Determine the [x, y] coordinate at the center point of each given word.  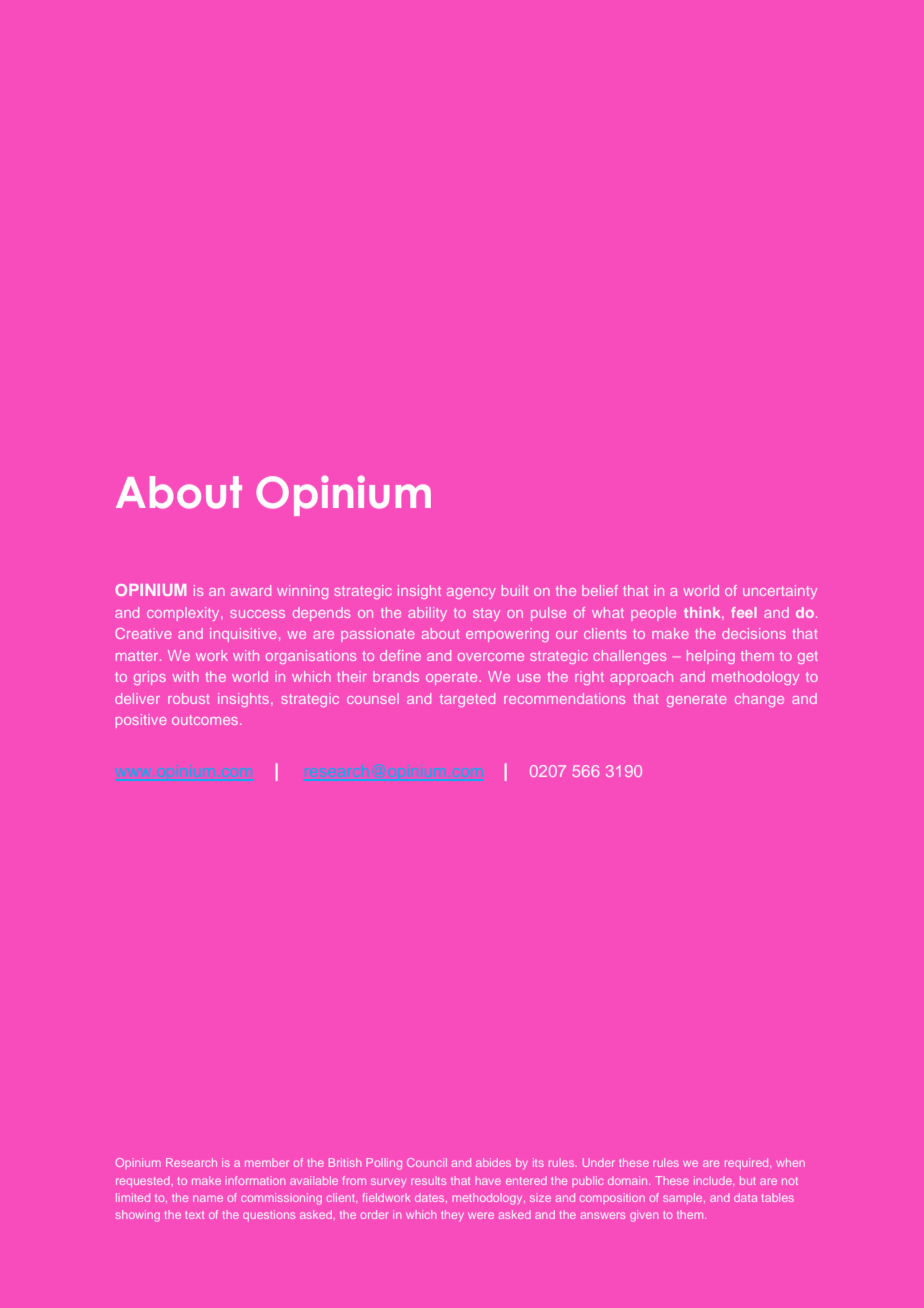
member [267, 1162]
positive [141, 721]
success [257, 614]
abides [493, 1162]
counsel [373, 698]
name [208, 1198]
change [759, 700]
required [748, 1163]
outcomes [206, 720]
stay [486, 614]
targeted [467, 700]
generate [697, 700]
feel [744, 612]
